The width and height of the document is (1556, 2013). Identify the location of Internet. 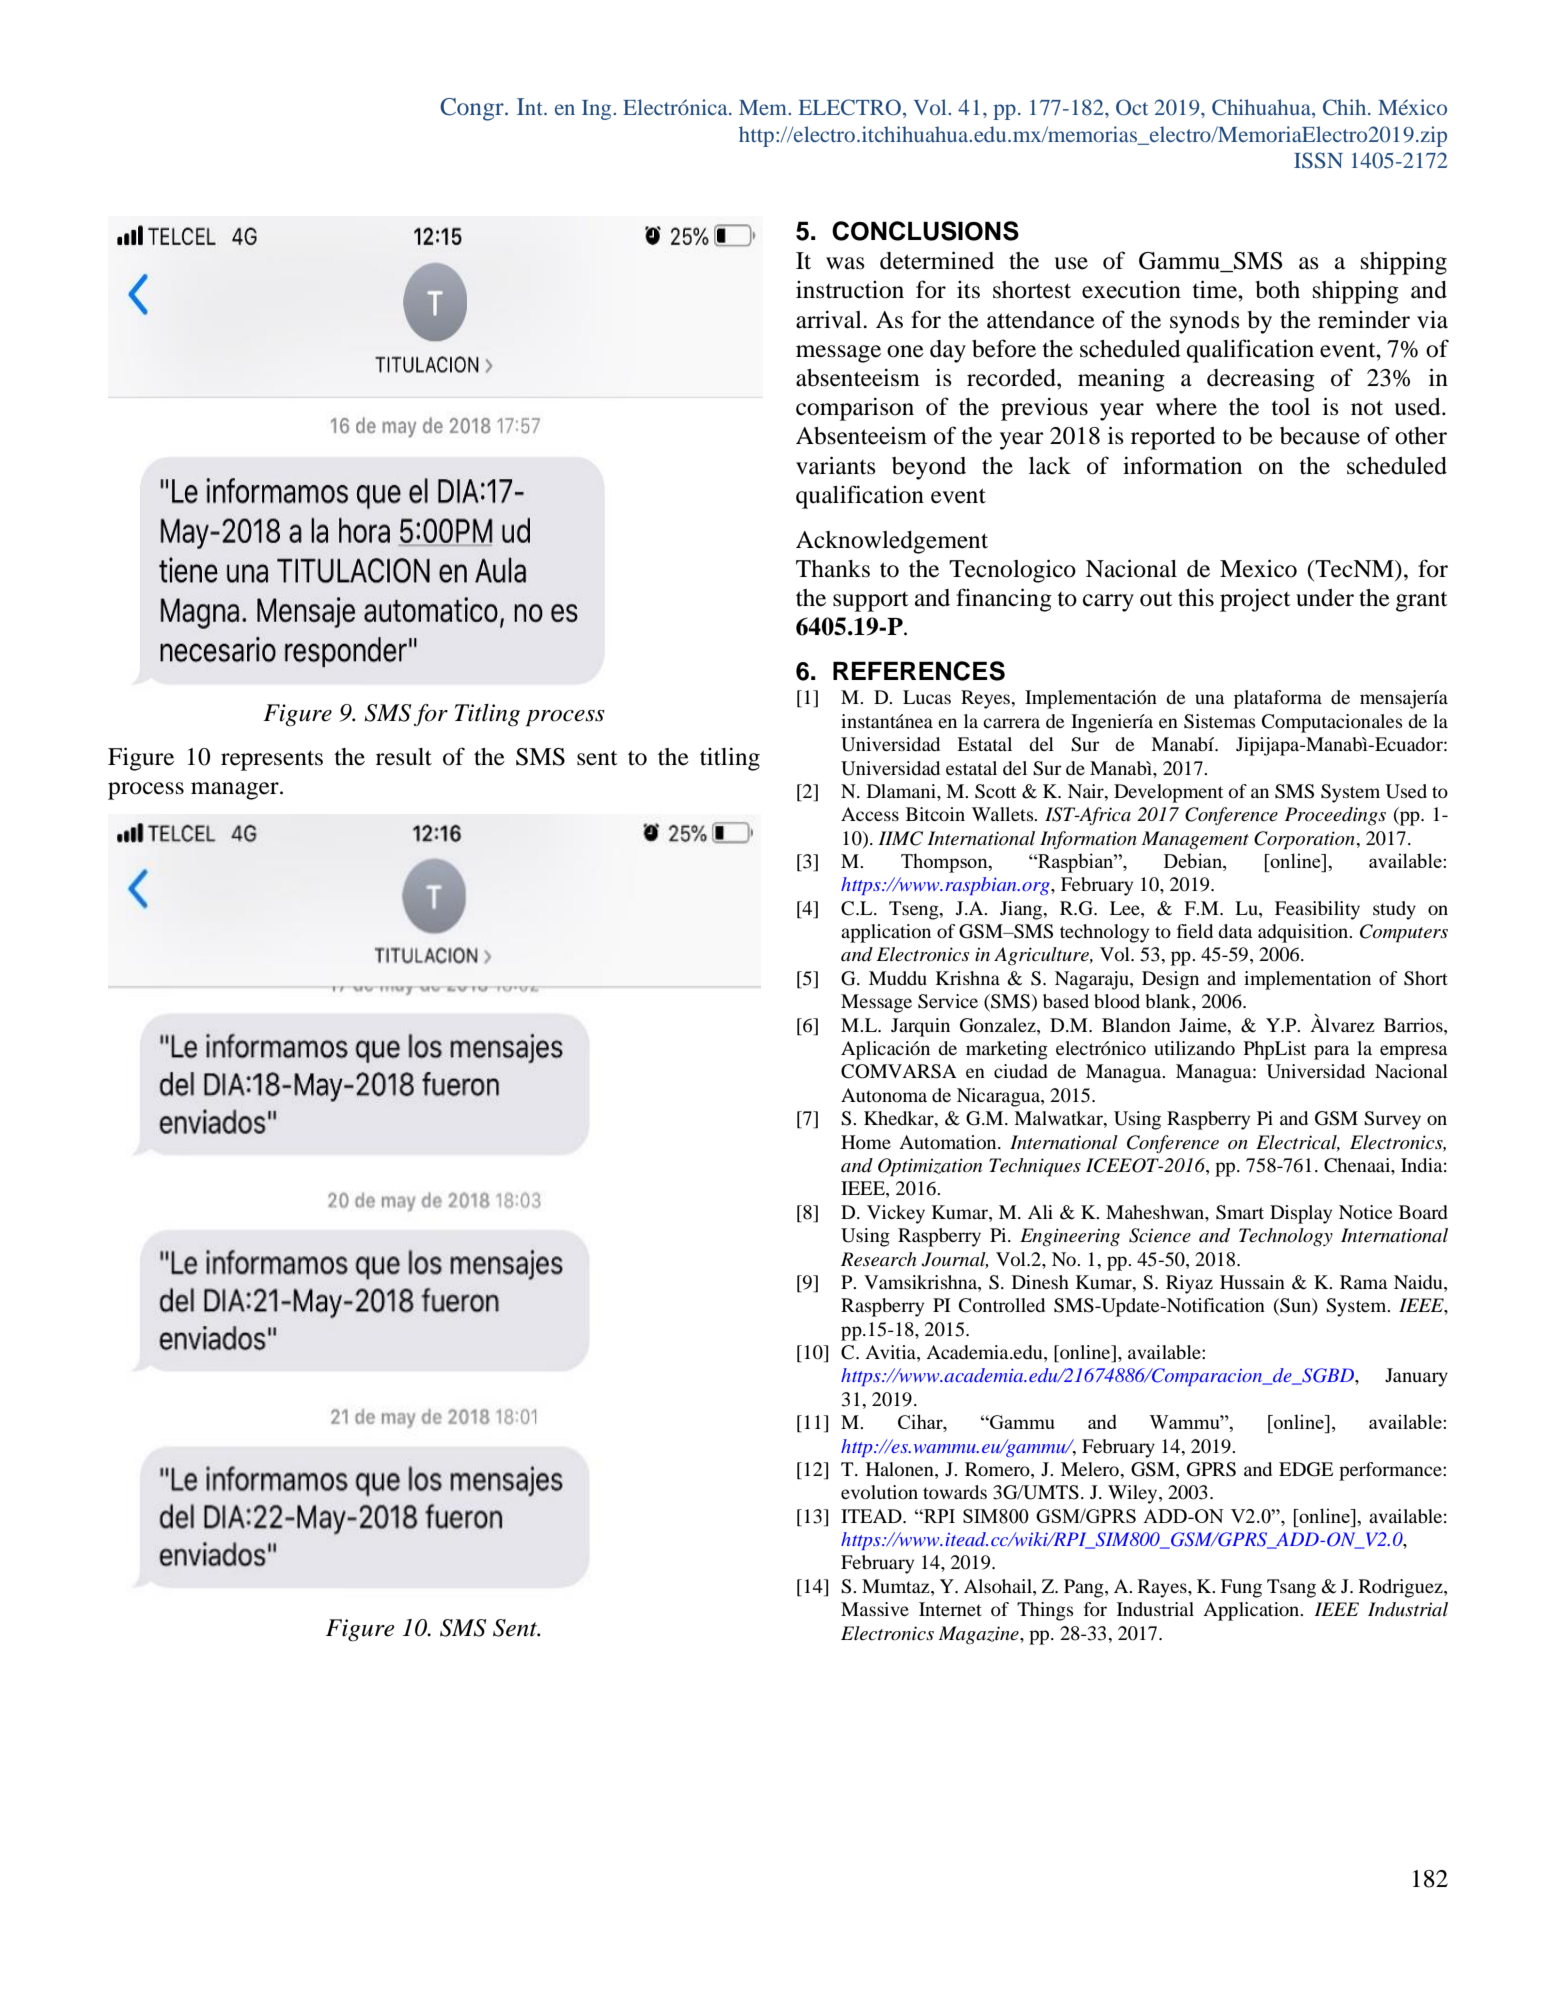
(950, 1609).
